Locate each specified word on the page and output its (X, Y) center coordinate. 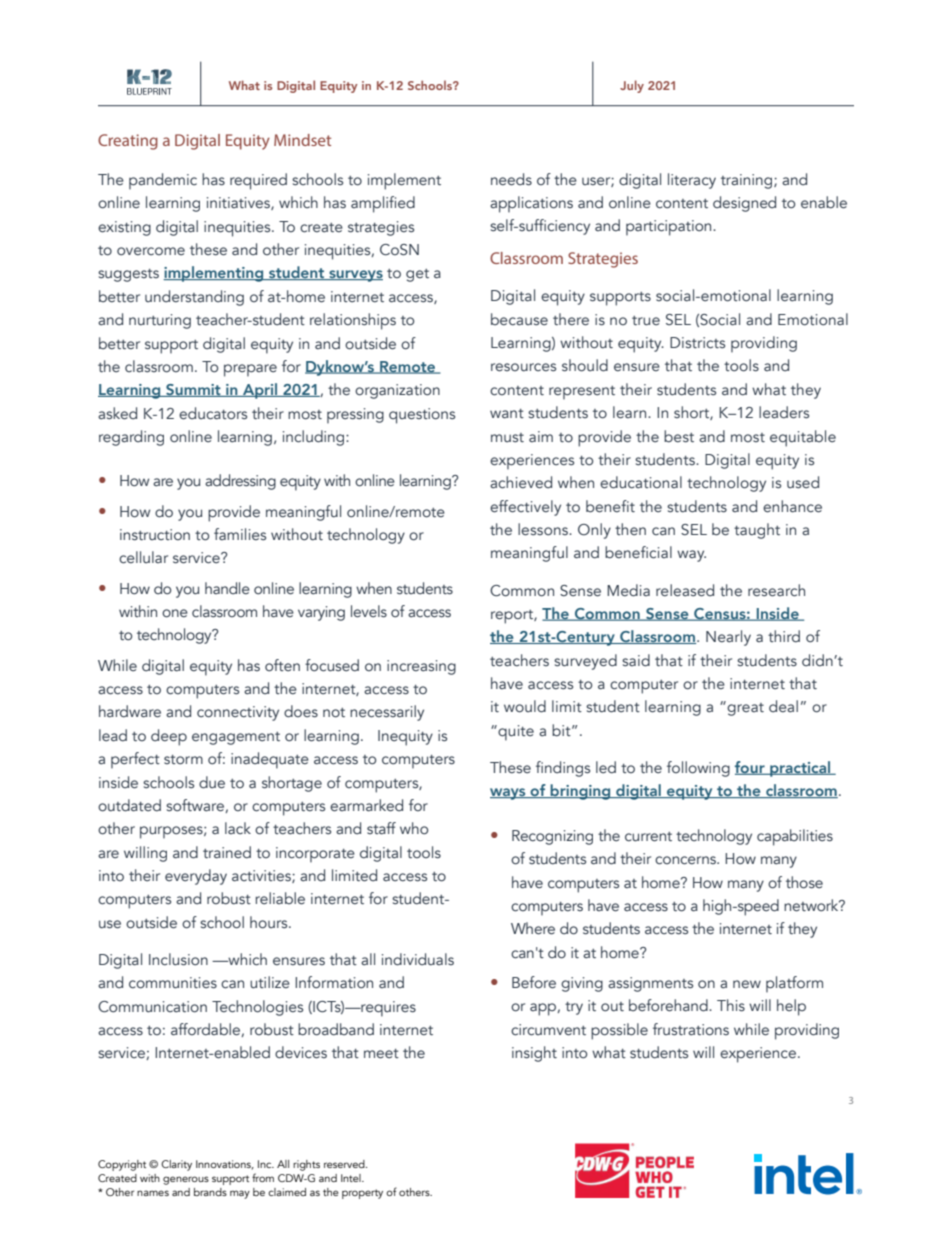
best (679, 436)
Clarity (176, 1165)
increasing (421, 667)
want (507, 414)
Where (533, 928)
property (362, 1194)
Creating (128, 142)
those (804, 882)
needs (511, 179)
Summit (193, 390)
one (175, 613)
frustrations (691, 1029)
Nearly (728, 638)
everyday (196, 877)
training (748, 181)
